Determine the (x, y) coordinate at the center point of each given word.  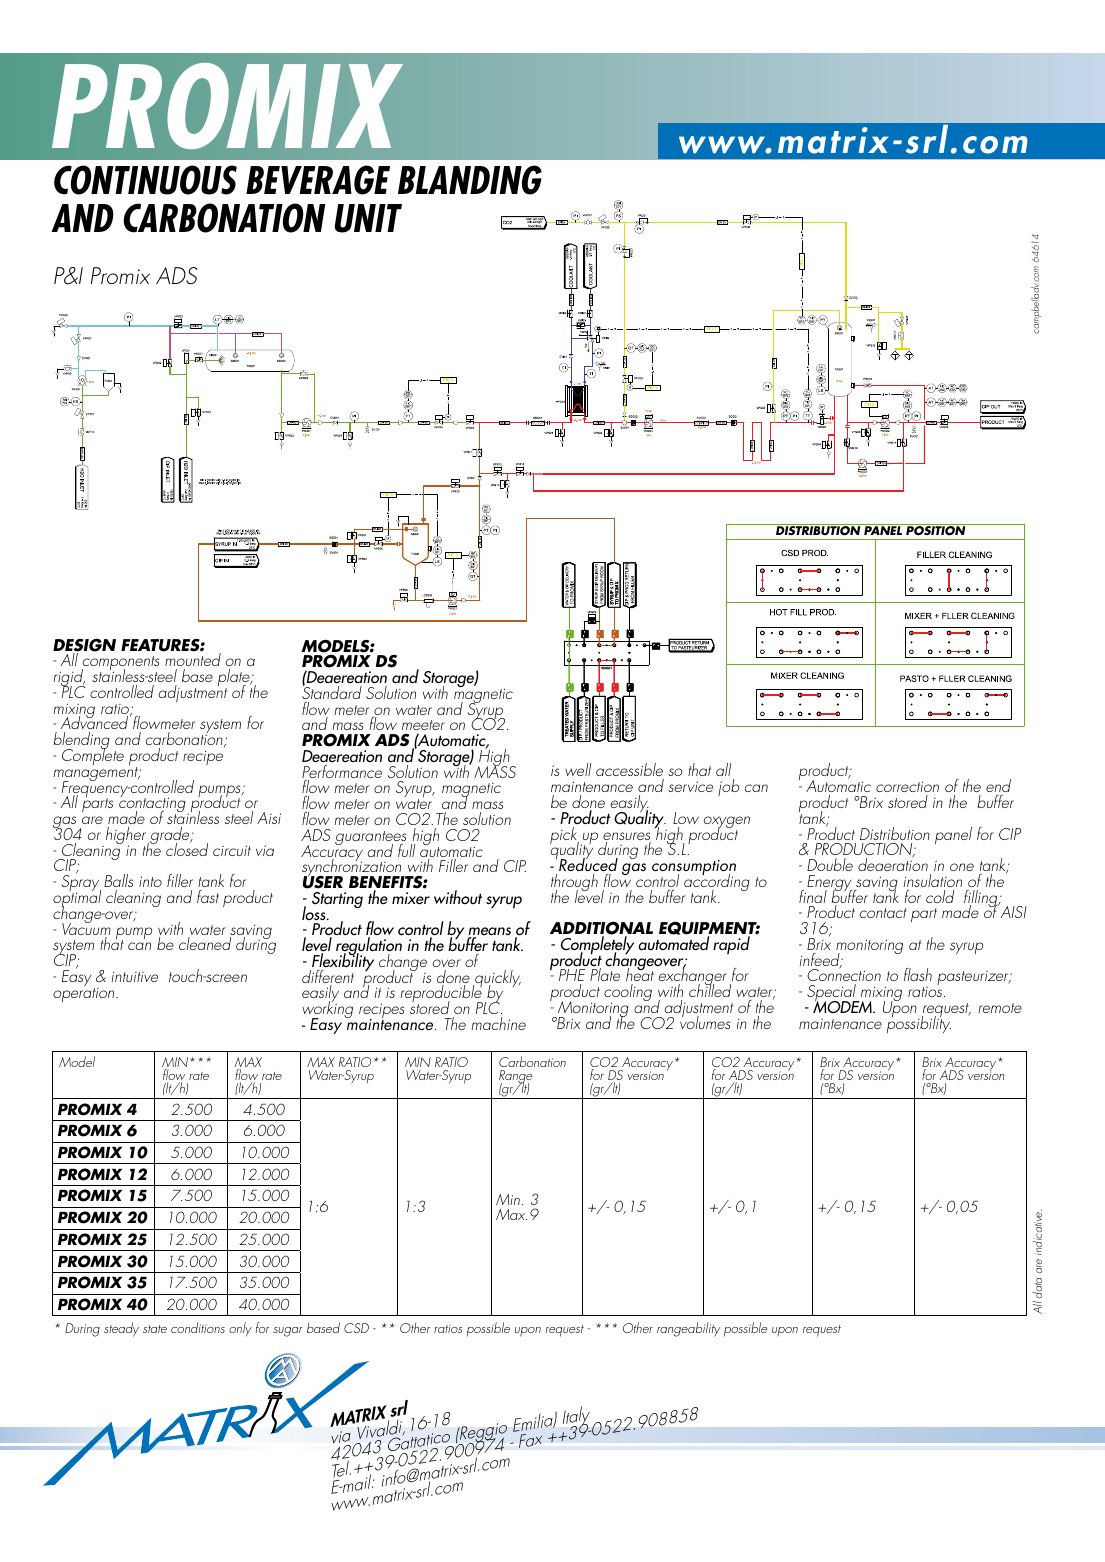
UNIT (368, 218)
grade (170, 837)
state (155, 1329)
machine (498, 1023)
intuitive (135, 976)
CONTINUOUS (145, 180)
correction (907, 786)
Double (830, 864)
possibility (919, 1023)
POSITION (936, 530)
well (578, 769)
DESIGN (84, 646)
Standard (332, 691)
